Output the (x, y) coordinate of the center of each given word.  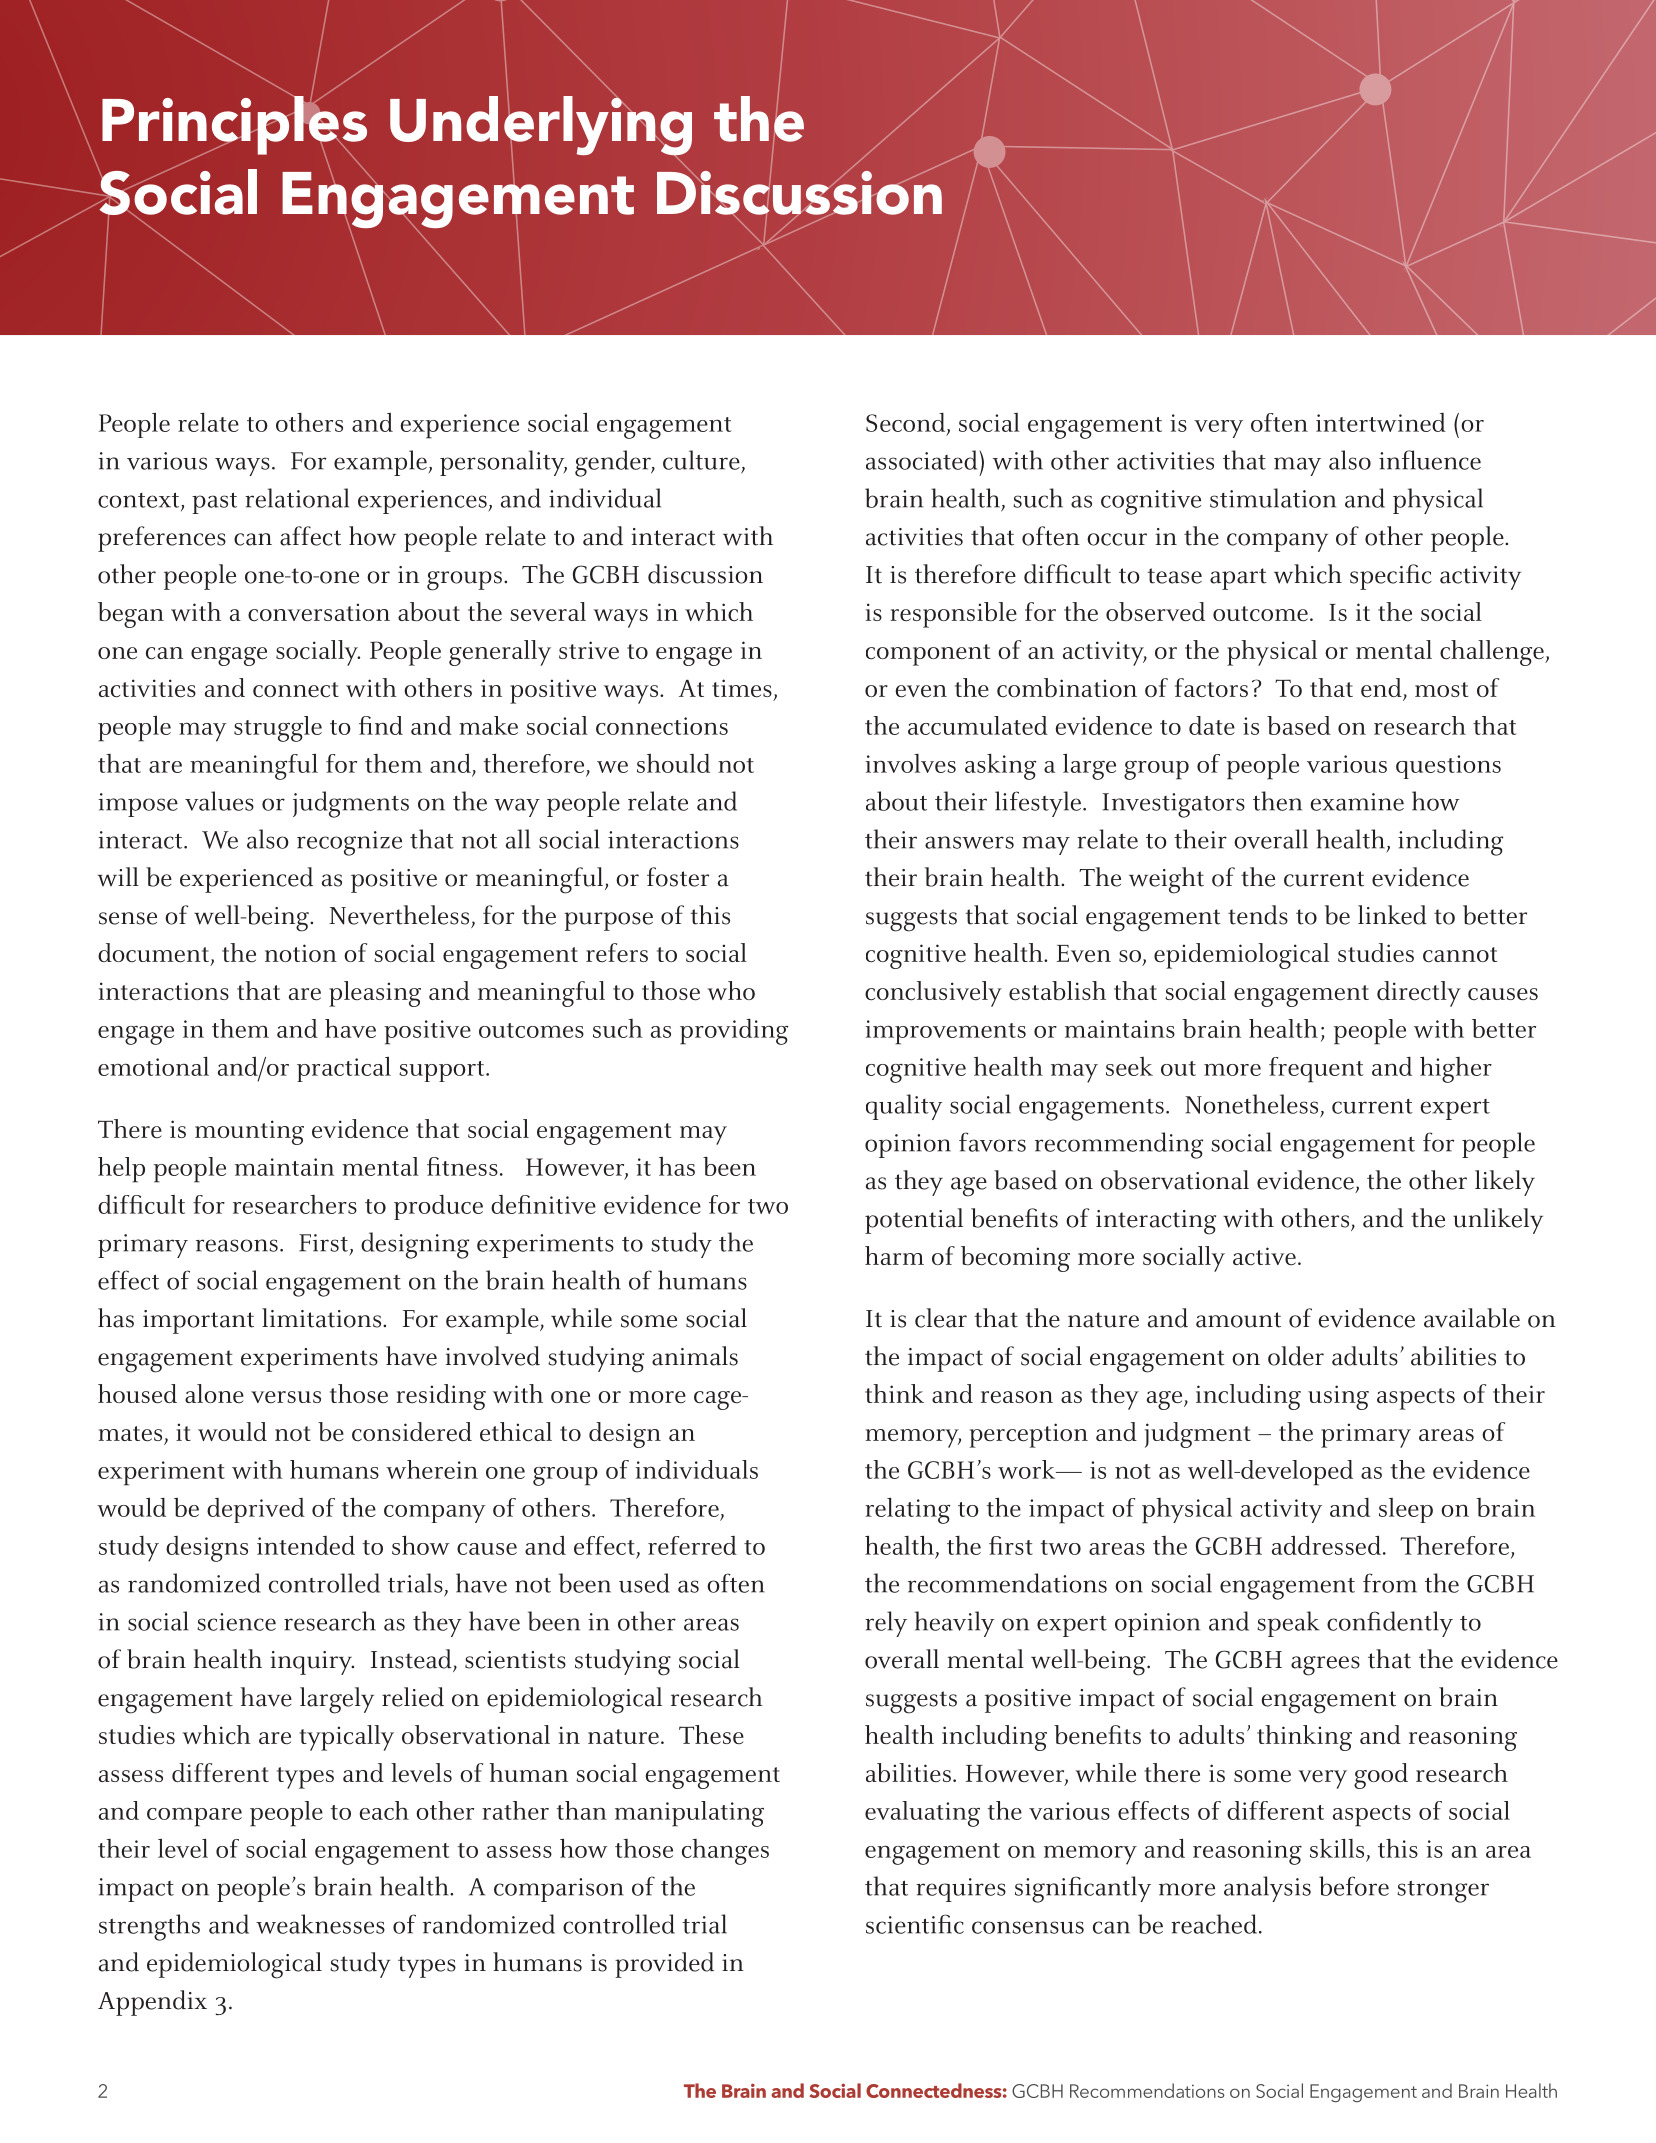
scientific (915, 1924)
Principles (234, 125)
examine (1357, 802)
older (1296, 1356)
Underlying (541, 125)
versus (286, 1397)
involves (910, 763)
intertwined (1381, 422)
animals (695, 1356)
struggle (278, 729)
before (1354, 1886)
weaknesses (320, 1924)
